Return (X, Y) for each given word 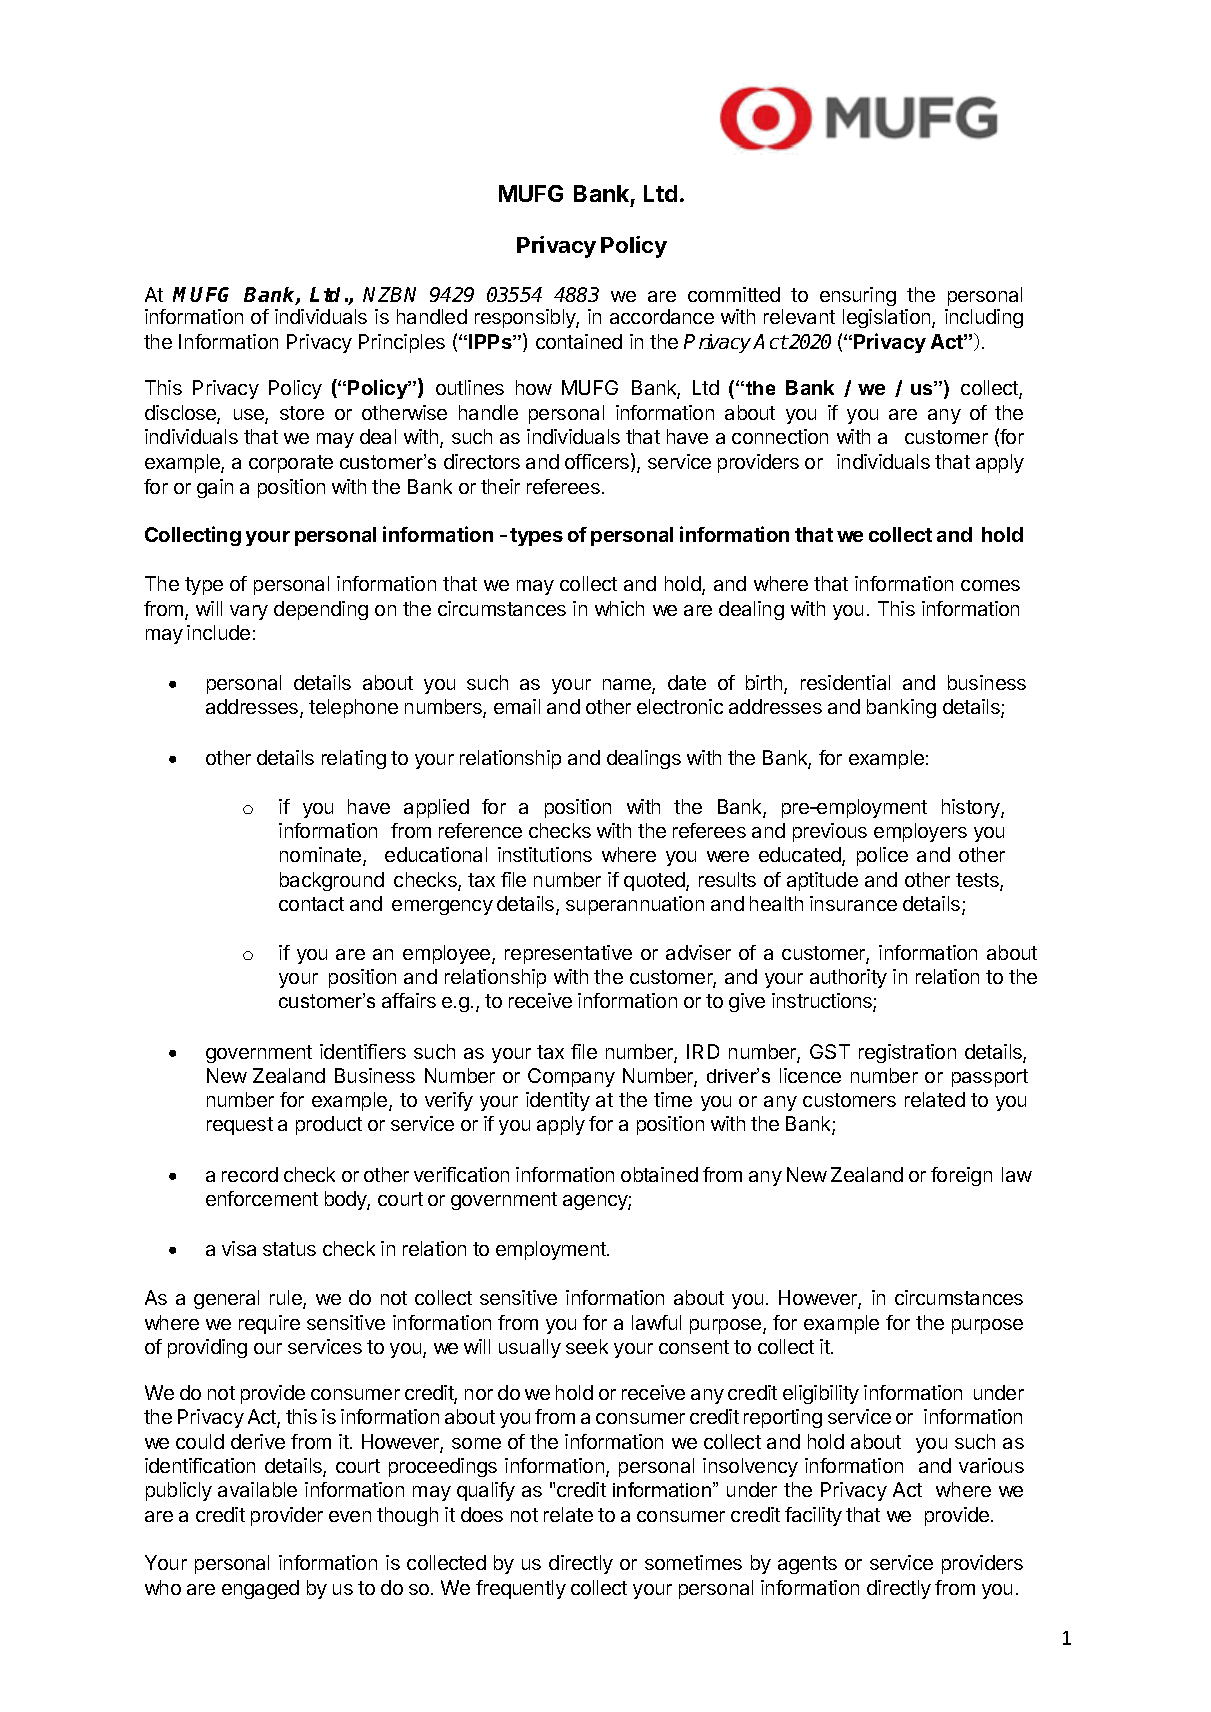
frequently (521, 1589)
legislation (888, 318)
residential (845, 682)
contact (311, 904)
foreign (961, 1176)
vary (249, 612)
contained (579, 341)
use (250, 416)
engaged (260, 1589)
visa (239, 1248)
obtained (659, 1174)
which (619, 608)
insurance (853, 903)
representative (568, 954)
